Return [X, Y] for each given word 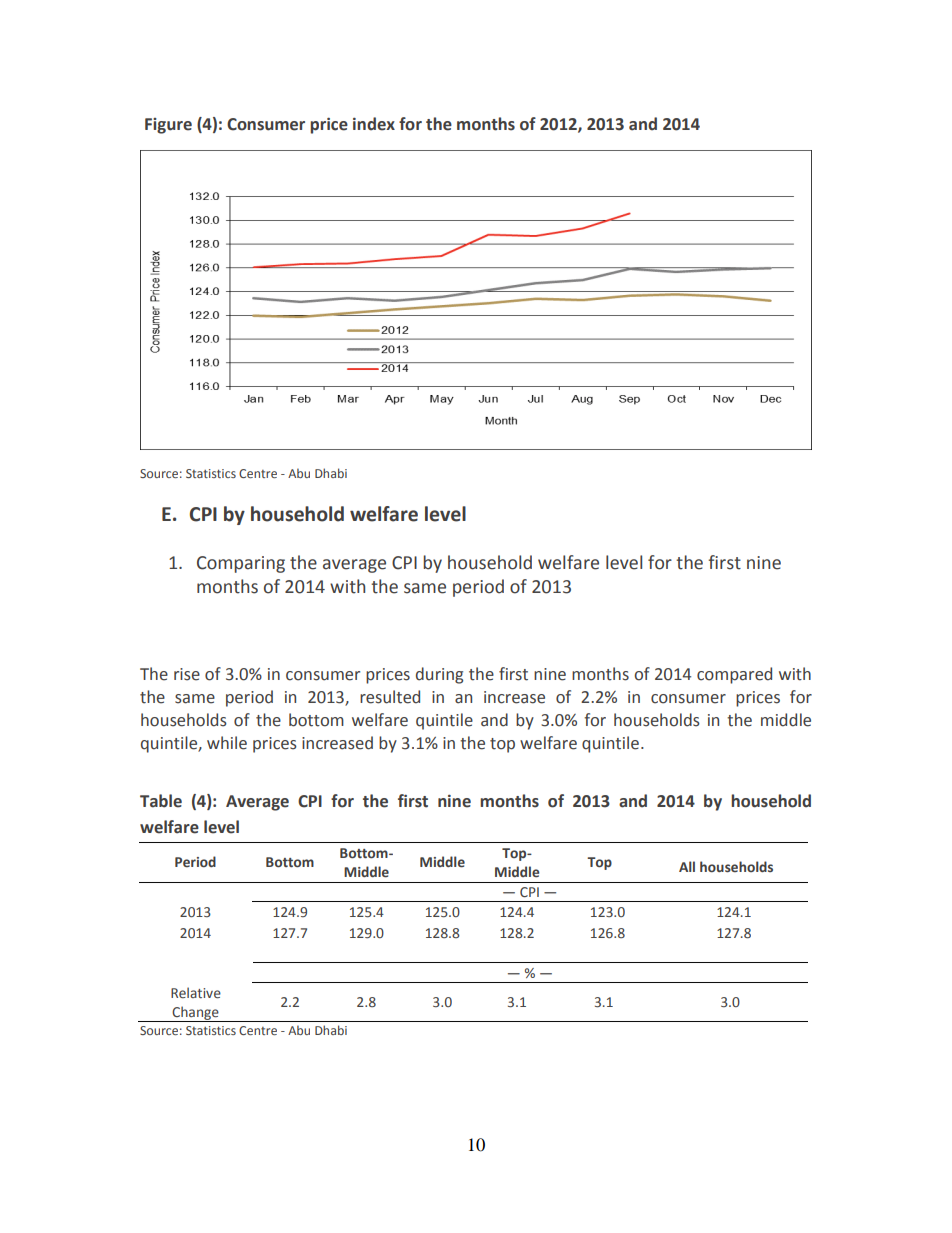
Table [161, 801]
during [439, 675]
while [227, 743]
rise [187, 674]
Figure [168, 126]
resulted [390, 697]
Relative [196, 993]
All [687, 866]
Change [195, 1014]
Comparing [241, 564]
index [374, 124]
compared [734, 675]
